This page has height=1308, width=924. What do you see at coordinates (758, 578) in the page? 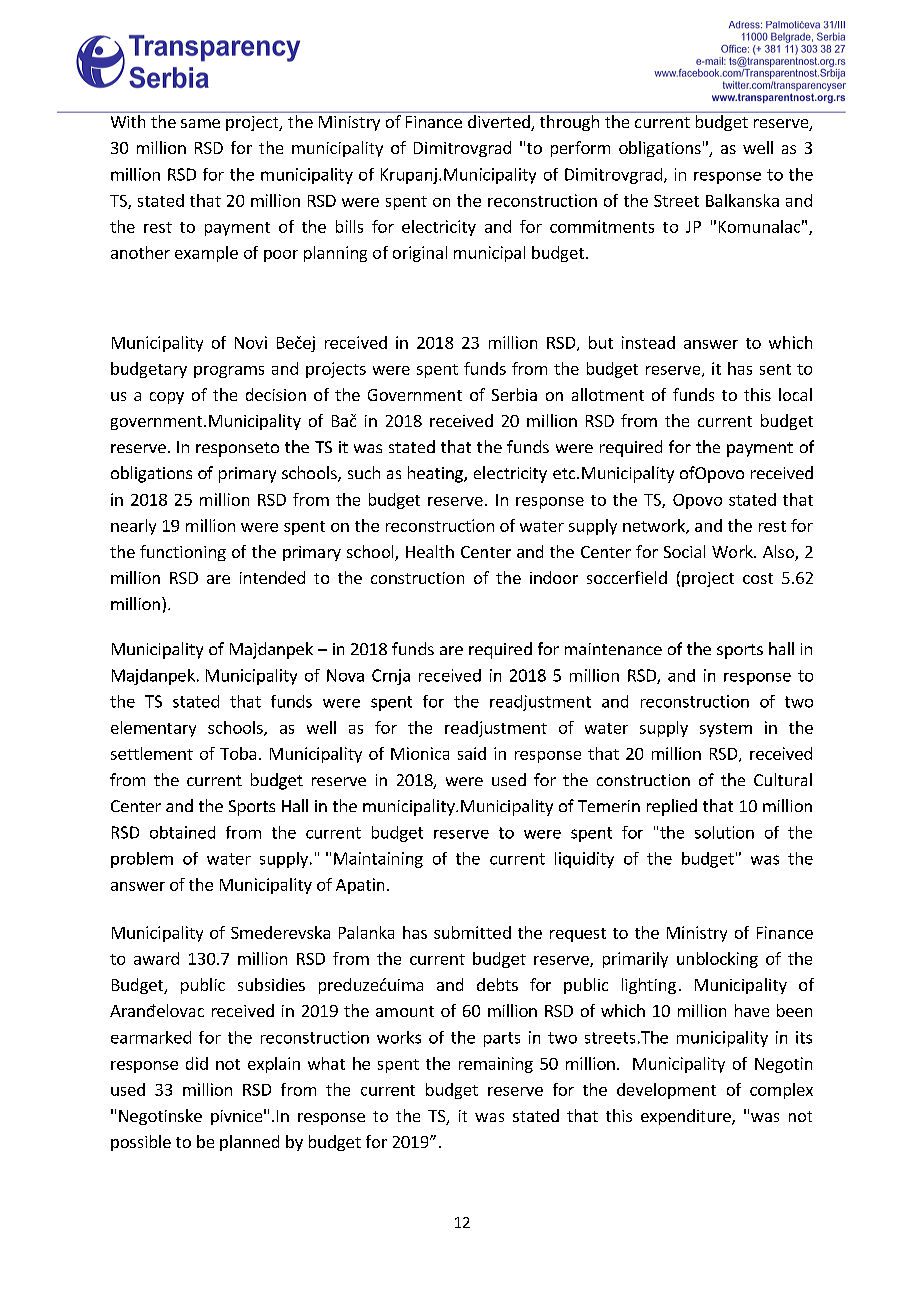
I see `cost` at bounding box center [758, 578].
